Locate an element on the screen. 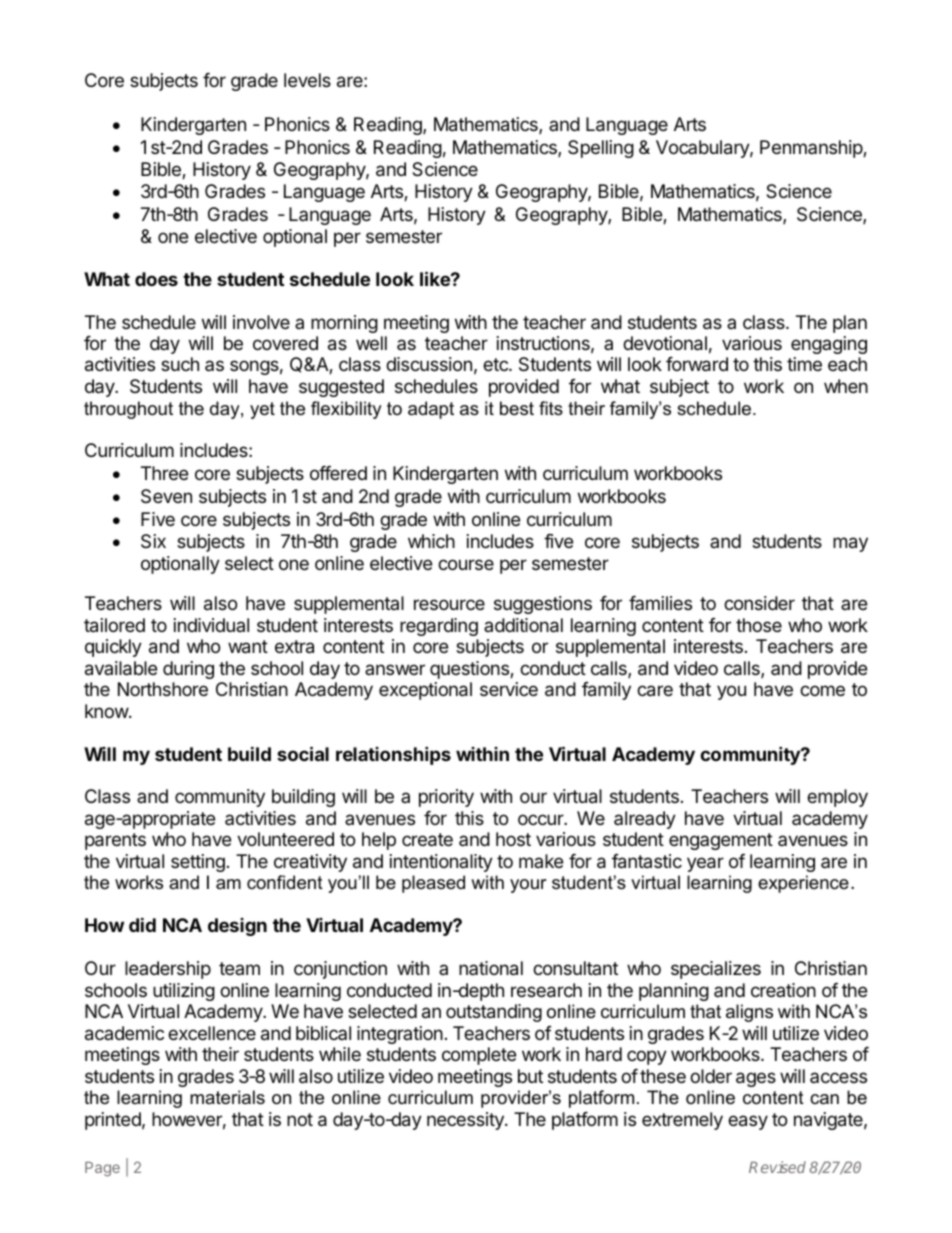 The width and height of the screenshot is (952, 1233). design is located at coordinates (237, 927).
